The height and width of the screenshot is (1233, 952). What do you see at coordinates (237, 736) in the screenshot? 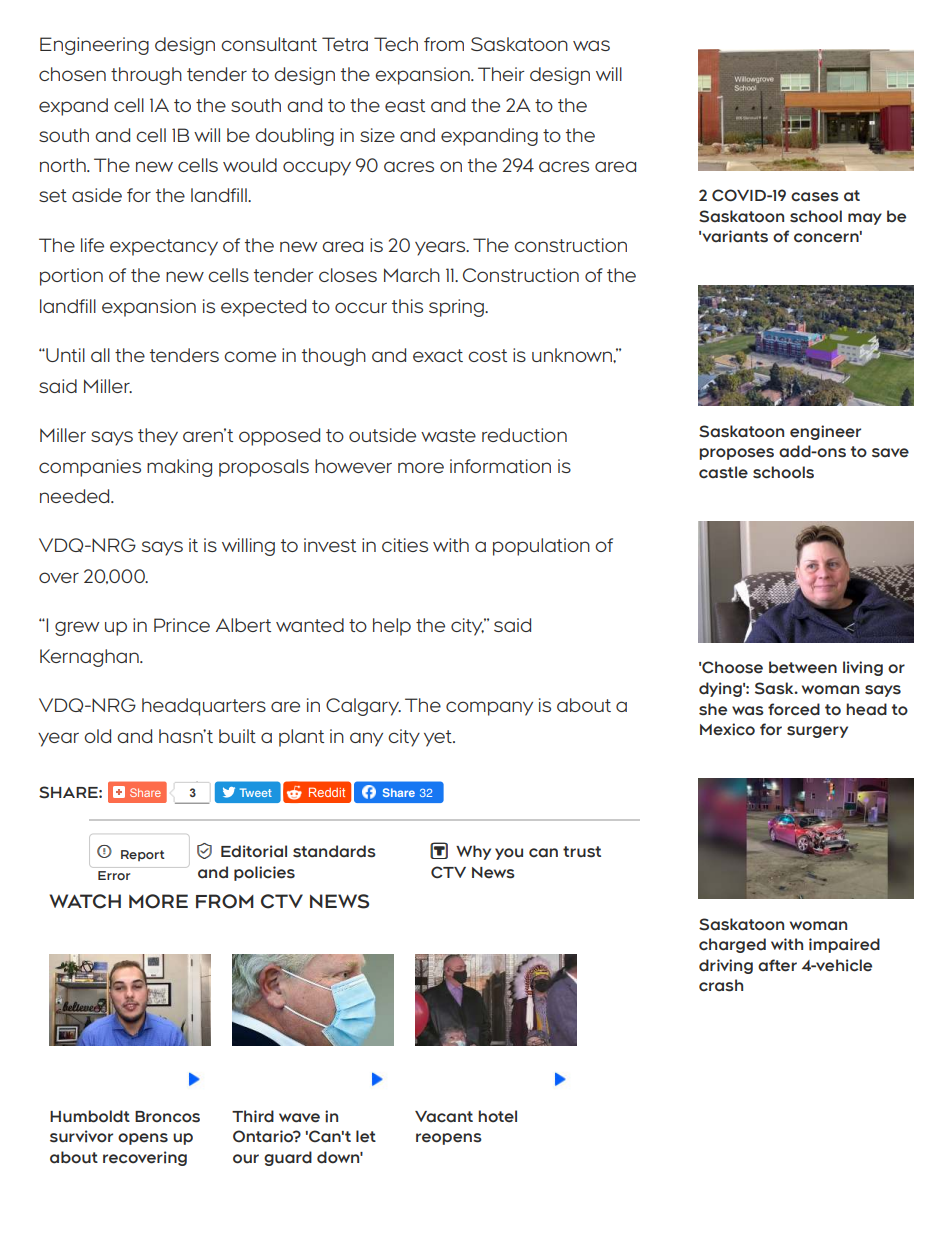
I see `built` at bounding box center [237, 736].
